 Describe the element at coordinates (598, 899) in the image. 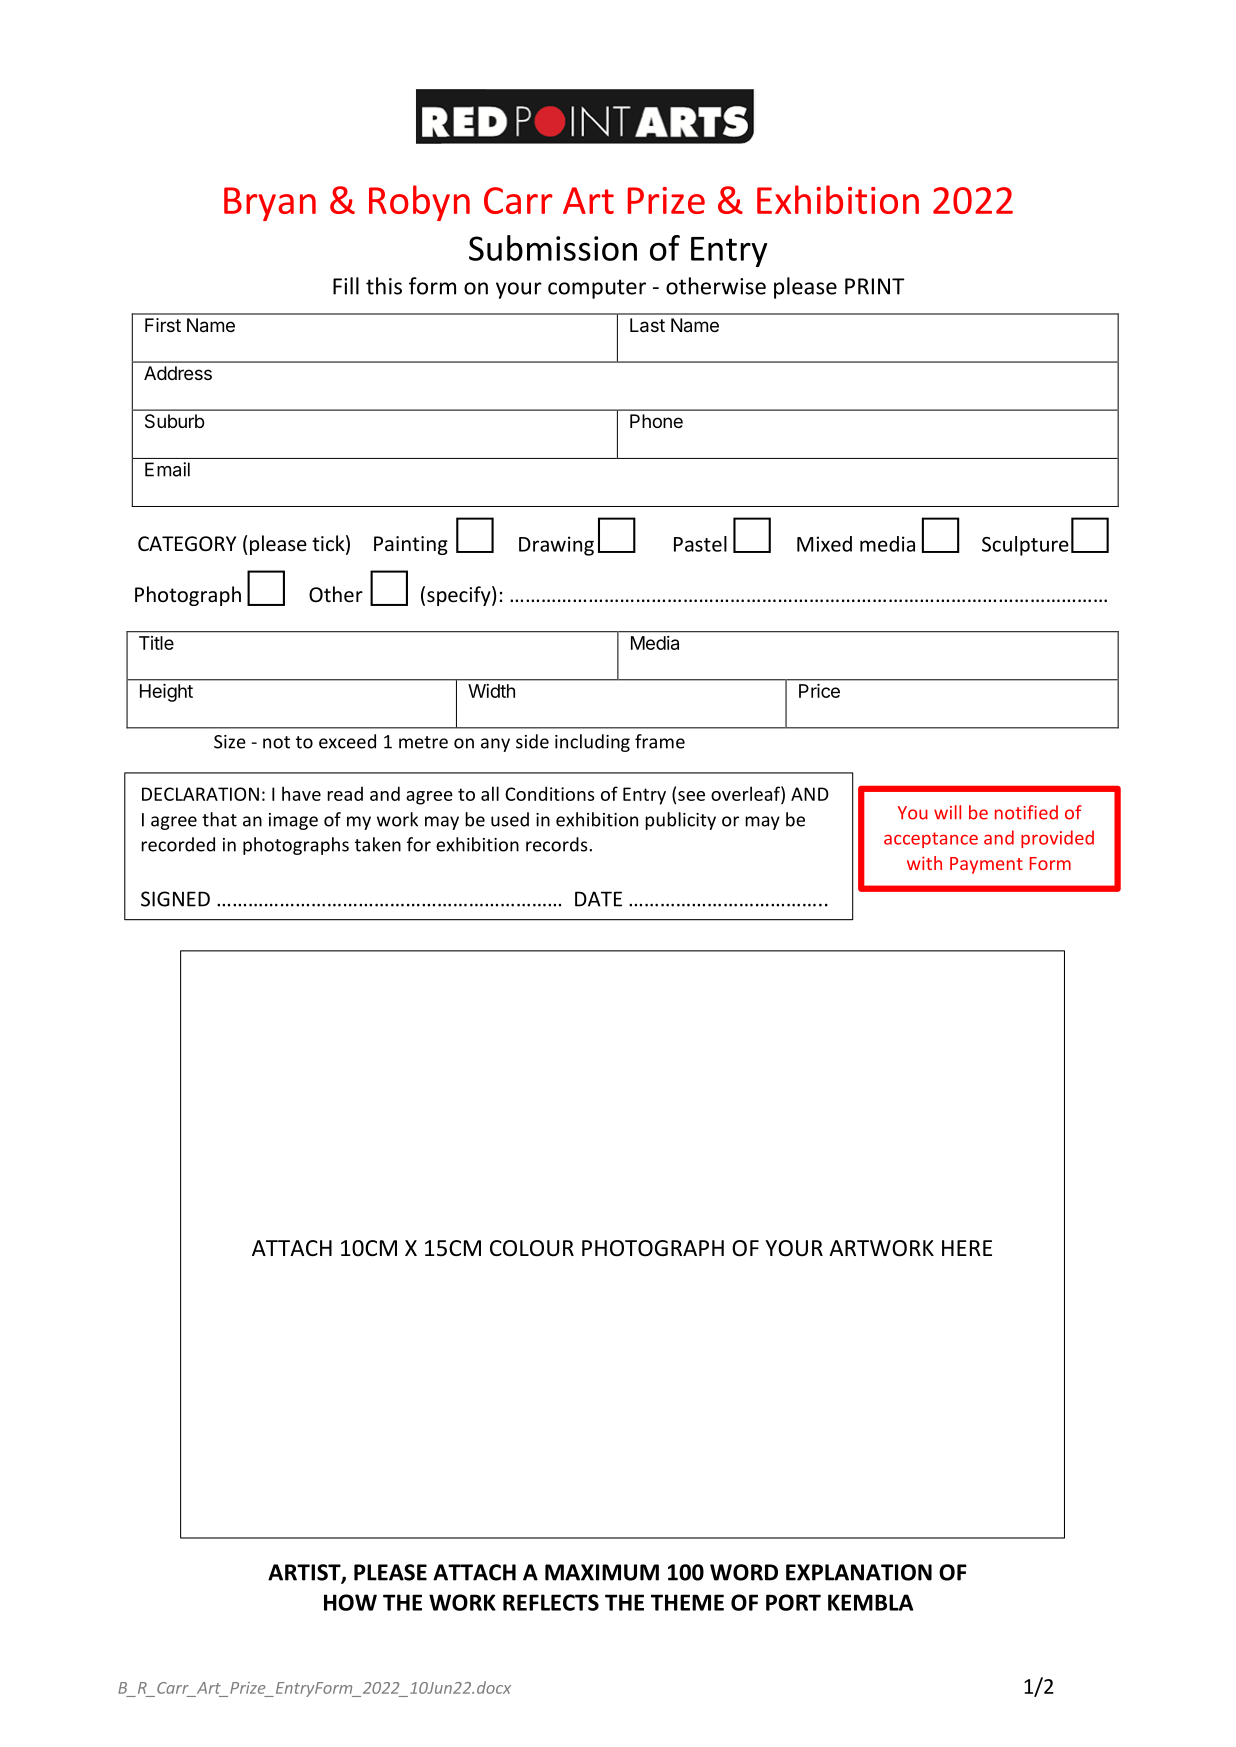

I see `DATE` at that location.
